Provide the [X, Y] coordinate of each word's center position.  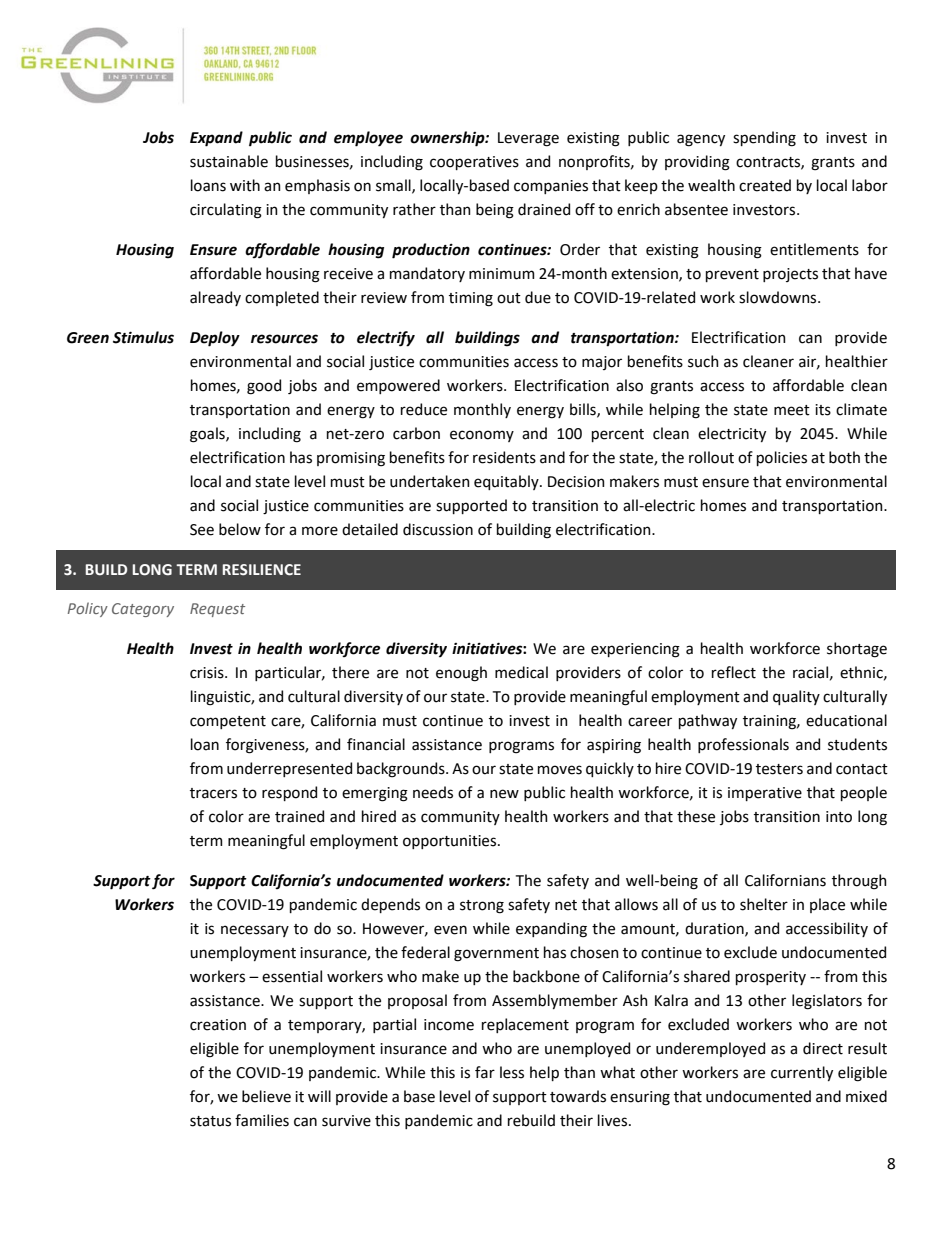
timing [471, 299]
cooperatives [474, 163]
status [210, 1121]
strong [482, 907]
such [703, 361]
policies [782, 458]
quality [796, 697]
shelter [764, 904]
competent [228, 722]
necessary [255, 931]
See [202, 530]
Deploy [215, 339]
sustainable [229, 161]
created [765, 185]
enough [461, 674]
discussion [438, 529]
